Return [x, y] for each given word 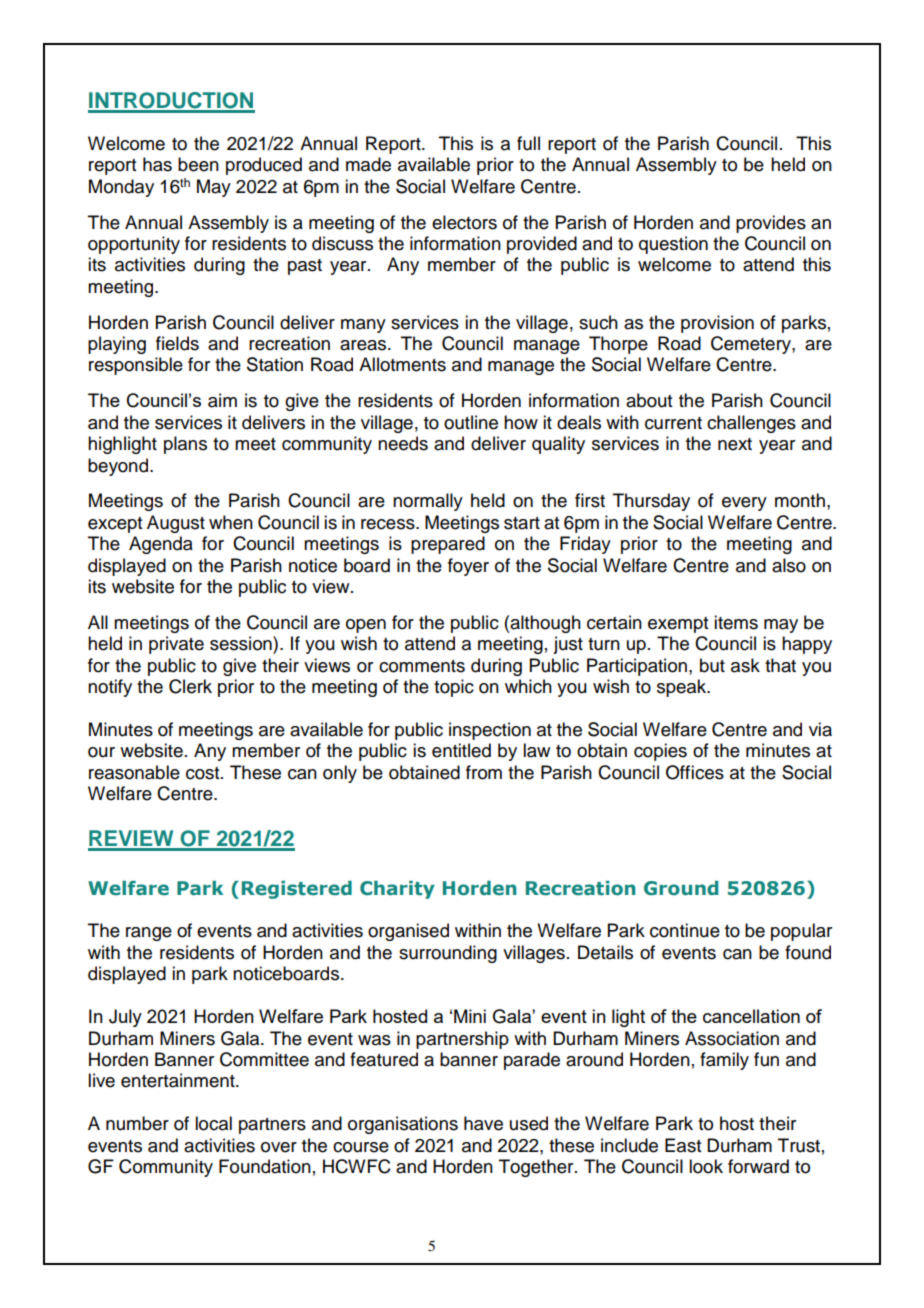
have [483, 1123]
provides [771, 224]
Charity [397, 889]
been [198, 164]
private [176, 645]
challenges [751, 424]
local [213, 1123]
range [149, 934]
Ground [681, 888]
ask [745, 665]
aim [222, 400]
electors [464, 222]
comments [422, 666]
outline [471, 422]
